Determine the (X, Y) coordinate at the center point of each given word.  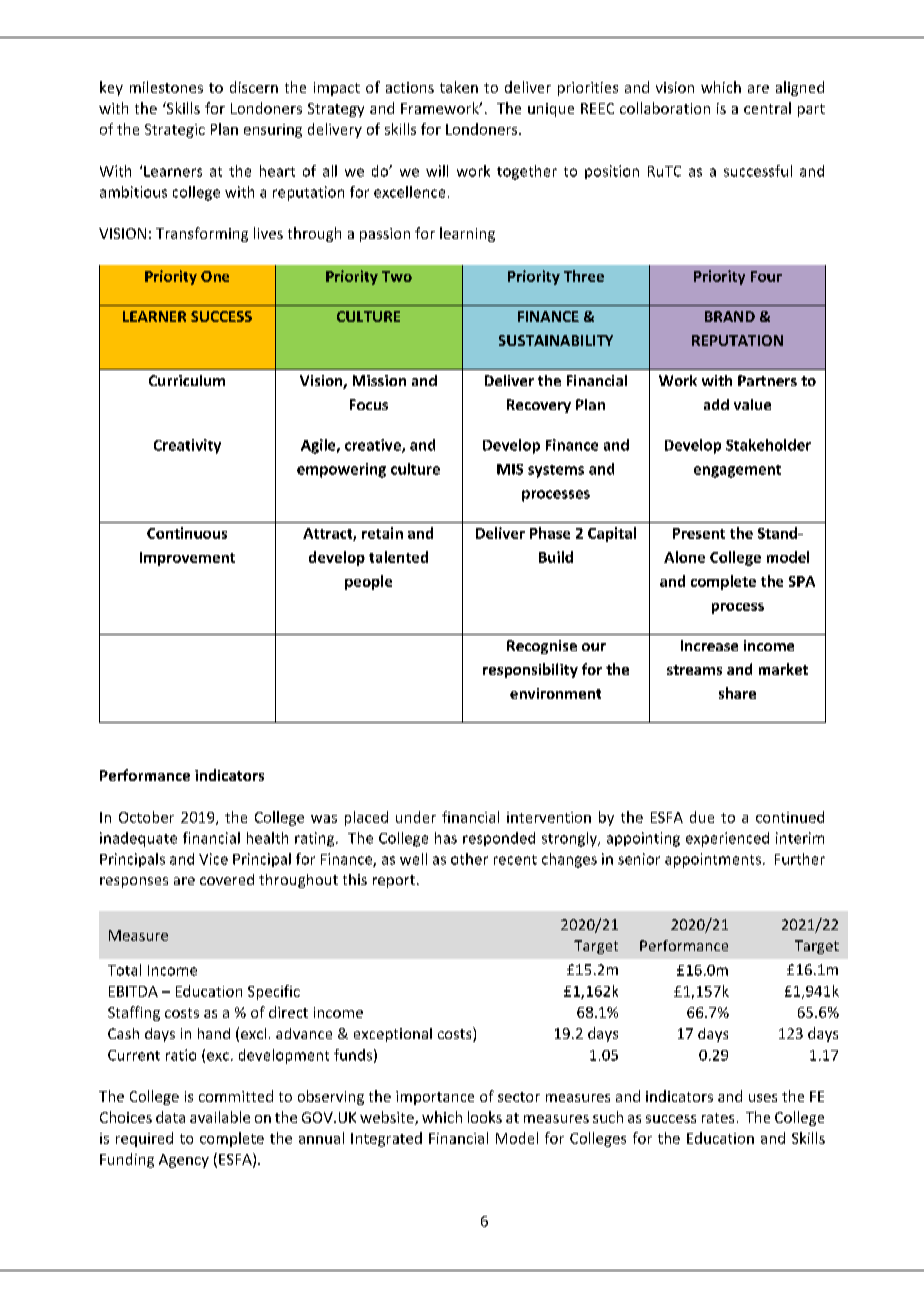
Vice (213, 859)
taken (459, 87)
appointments (713, 860)
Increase (709, 645)
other (469, 859)
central (767, 108)
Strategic (175, 131)
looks (485, 1117)
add (716, 404)
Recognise (542, 647)
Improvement (187, 559)
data (170, 1117)
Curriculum (187, 380)
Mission (379, 380)
